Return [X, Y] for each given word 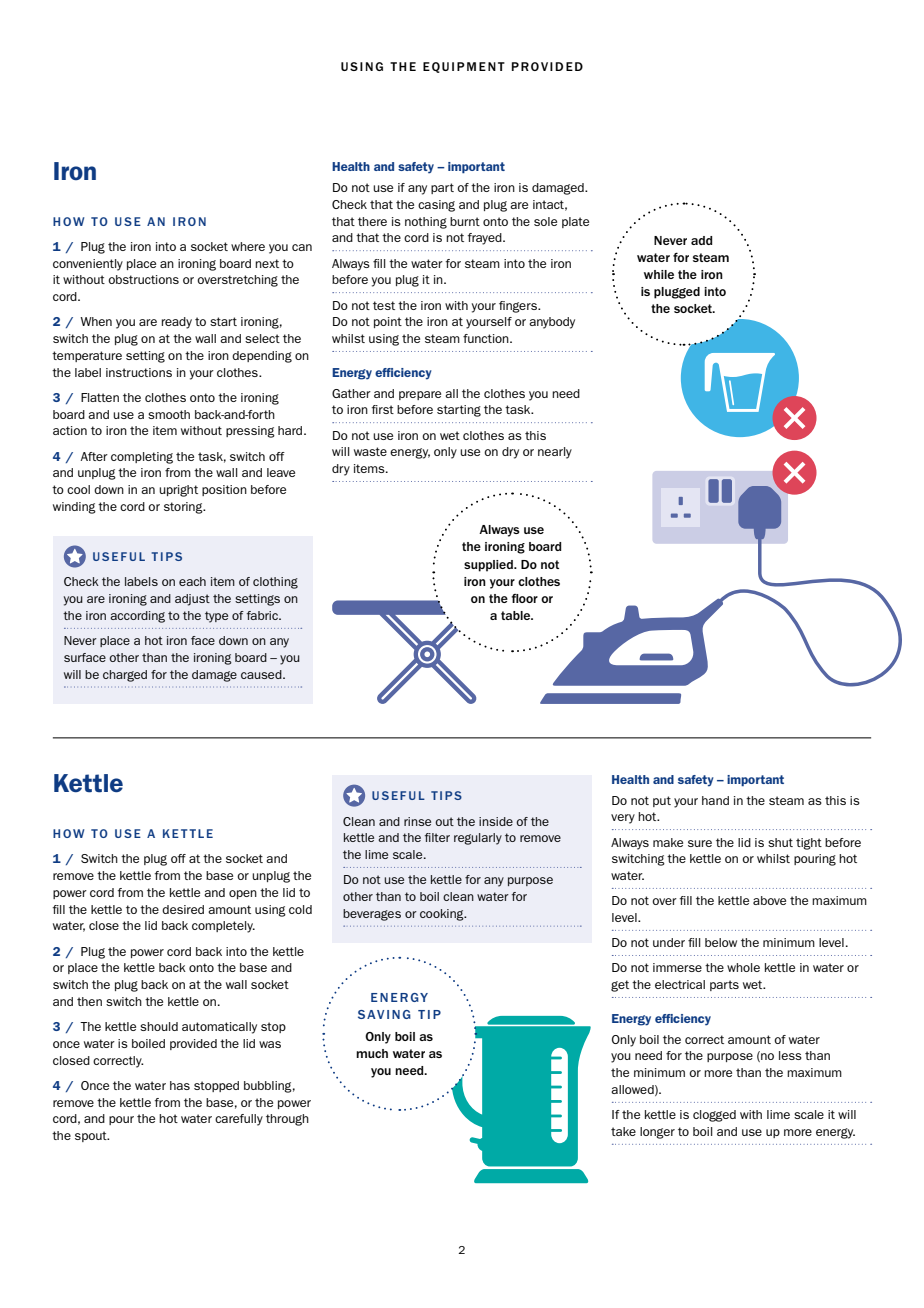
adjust [192, 600]
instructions [139, 372]
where [248, 246]
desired [183, 909]
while [659, 274]
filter [437, 837]
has [180, 1085]
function [487, 338]
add [701, 240]
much [372, 1053]
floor [524, 598]
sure [700, 843]
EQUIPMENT [464, 67]
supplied [489, 566]
